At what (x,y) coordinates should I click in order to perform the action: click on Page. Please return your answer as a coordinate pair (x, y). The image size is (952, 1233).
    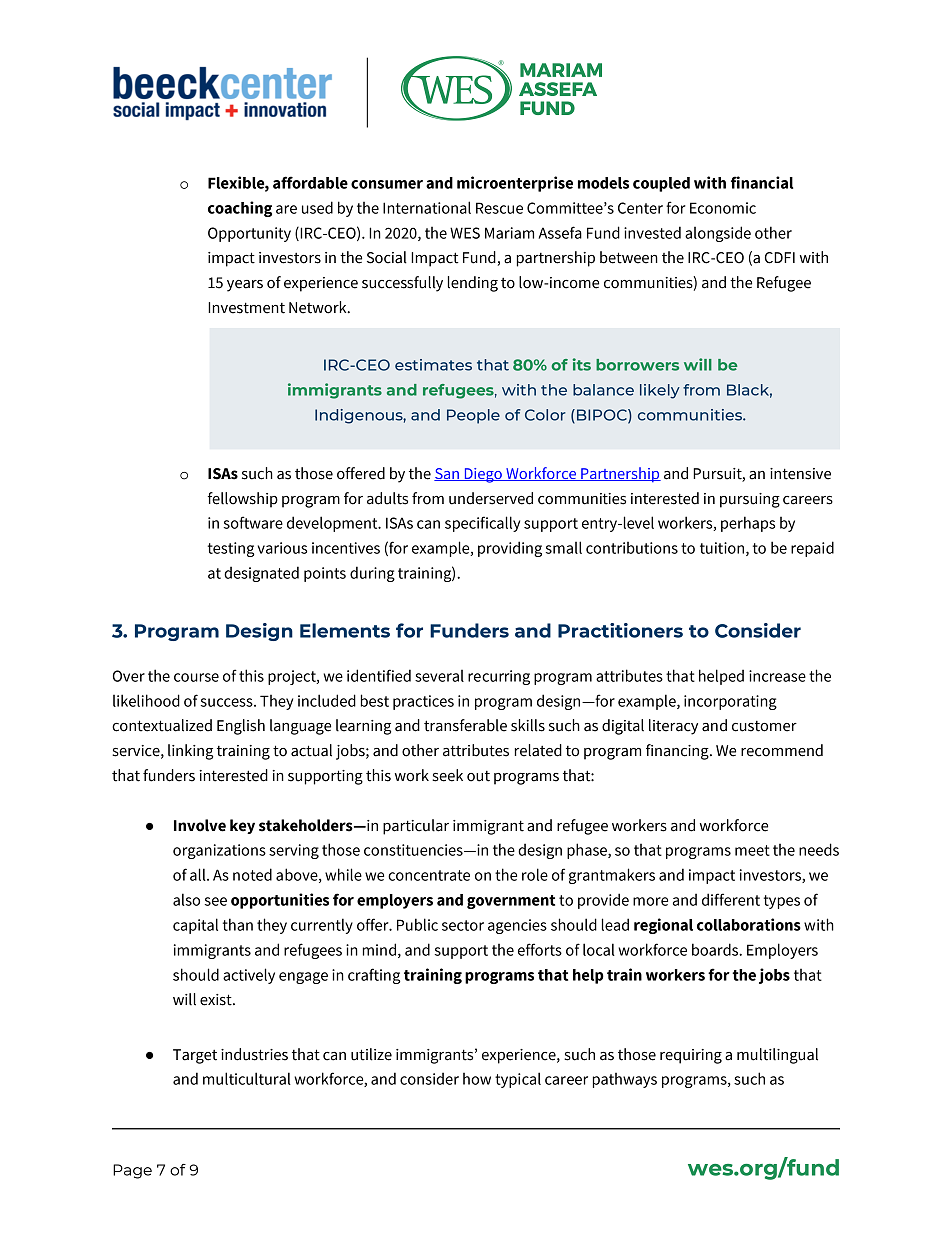
    Looking at the image, I should click on (132, 1171).
